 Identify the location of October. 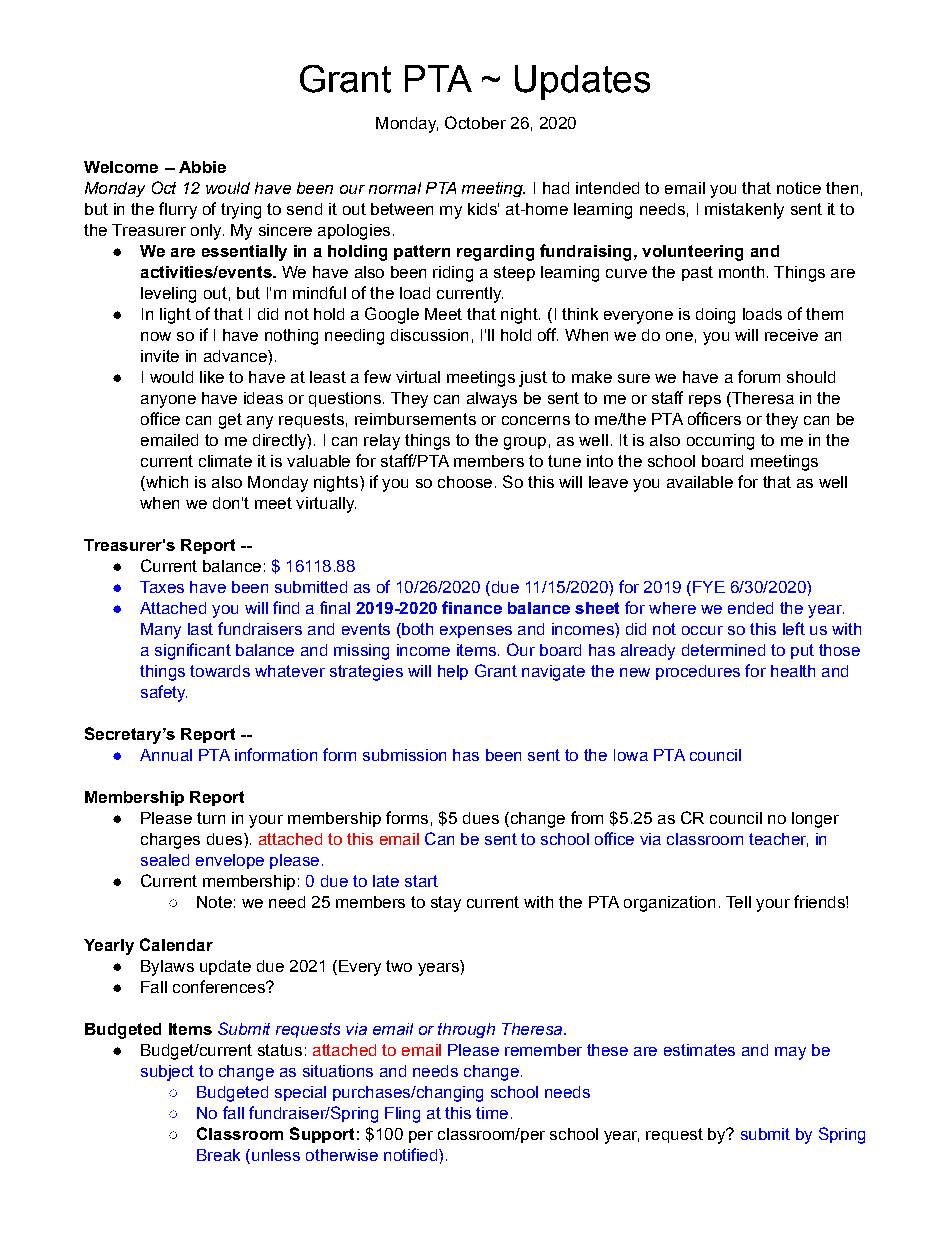
(475, 122).
